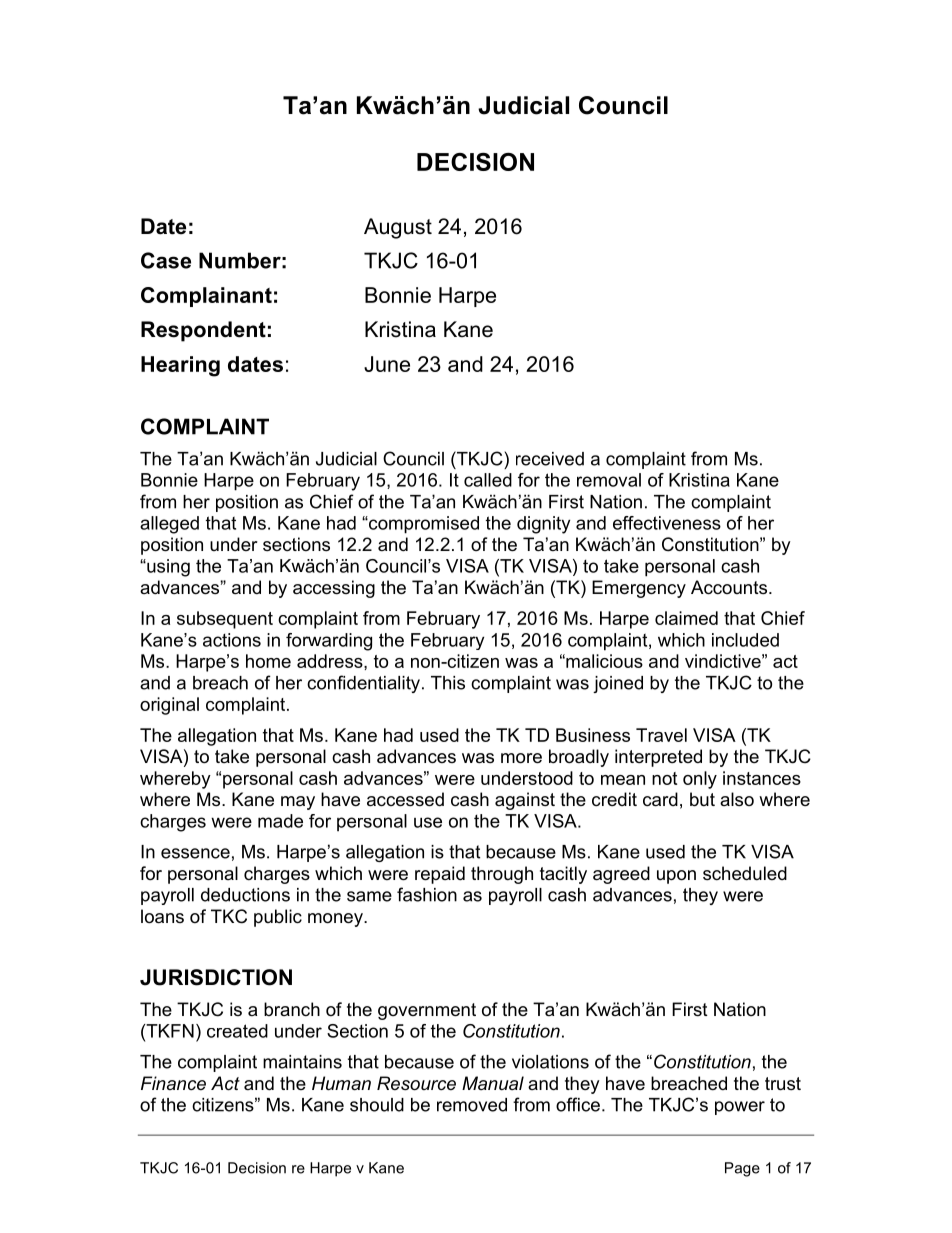 The width and height of the page is (952, 1233). Describe the element at coordinates (423, 525) in the page. I see `compromised` at that location.
